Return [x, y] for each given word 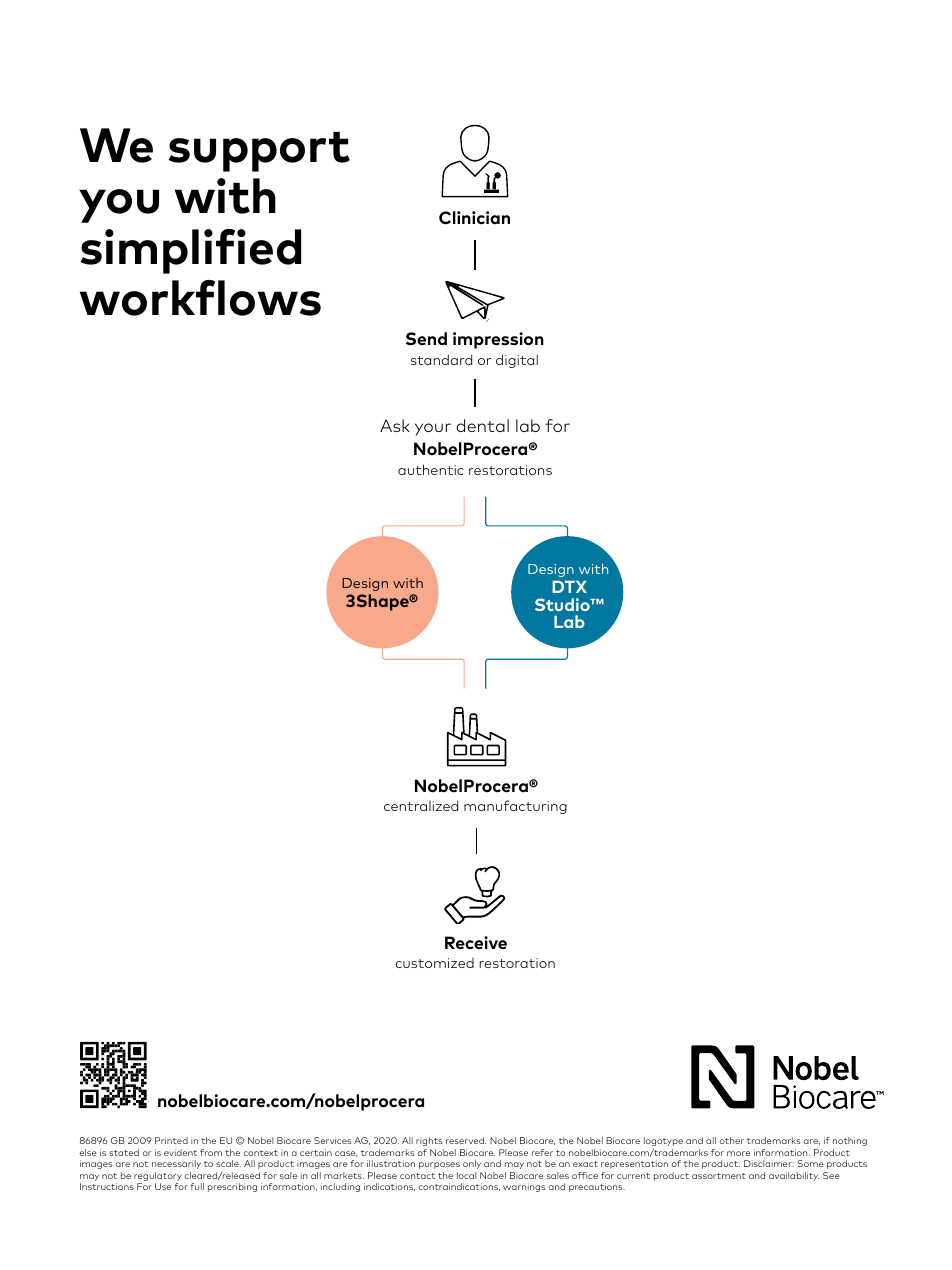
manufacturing [515, 807]
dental [482, 425]
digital [517, 361]
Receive [476, 943]
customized [435, 963]
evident [180, 1152]
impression [498, 340]
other [732, 1140]
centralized [421, 805]
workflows [200, 298]
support [259, 152]
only [472, 1164]
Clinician [474, 218]
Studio [563, 604]
